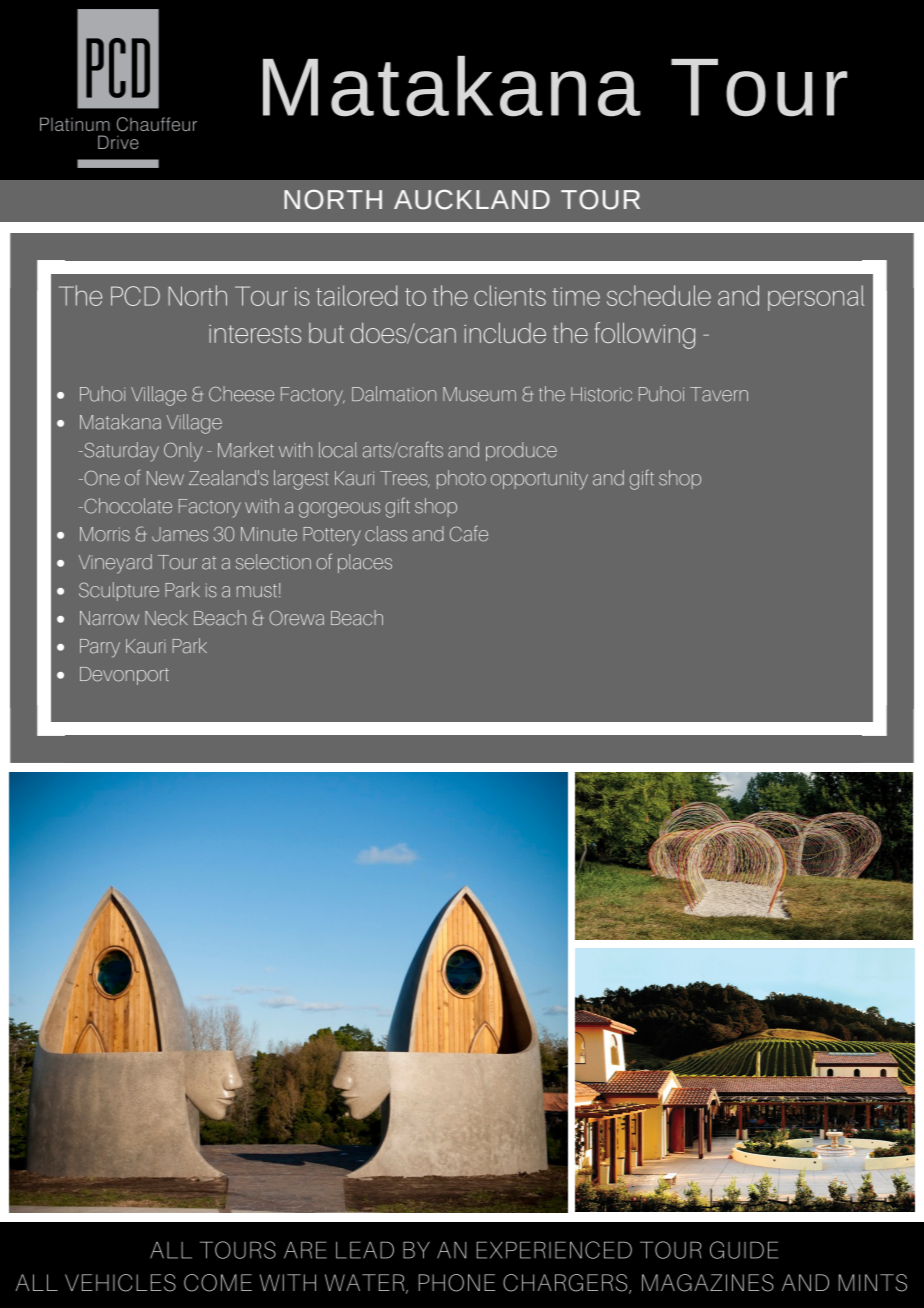 The image size is (924, 1308). Describe the element at coordinates (472, 200) in the image. I see `AUCKLAND` at that location.
